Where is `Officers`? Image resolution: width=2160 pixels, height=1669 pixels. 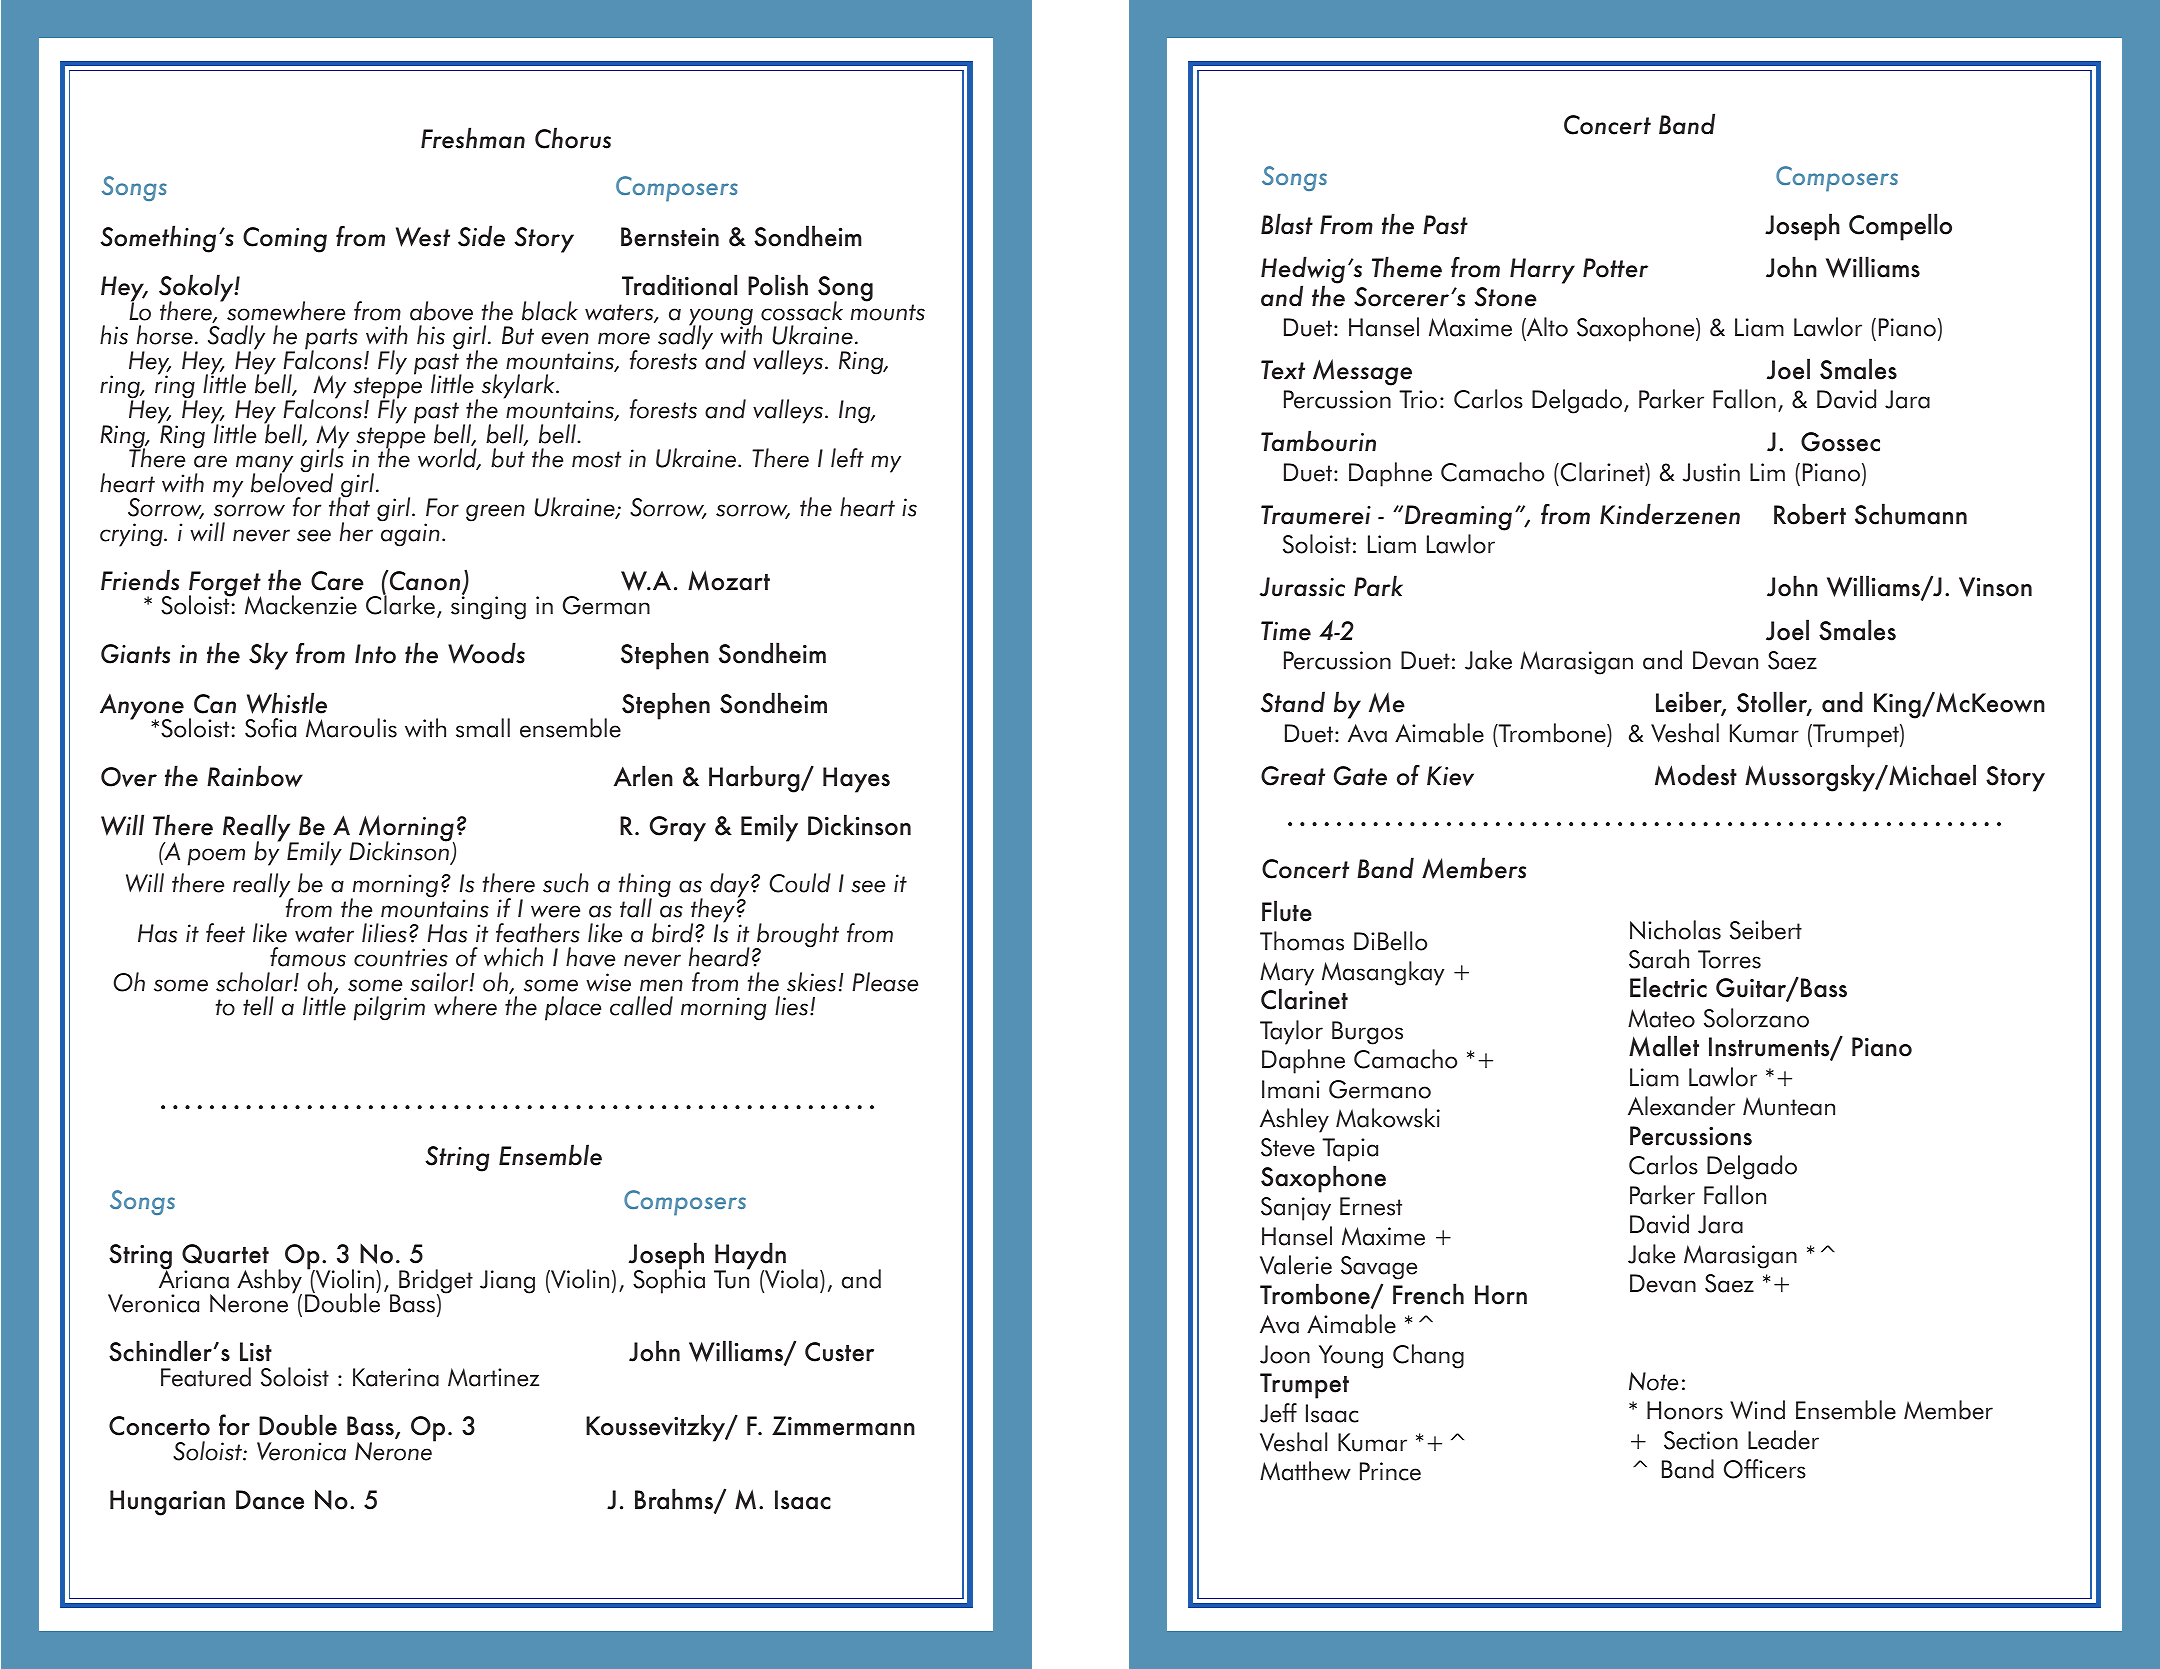 Officers is located at coordinates (1765, 1469).
